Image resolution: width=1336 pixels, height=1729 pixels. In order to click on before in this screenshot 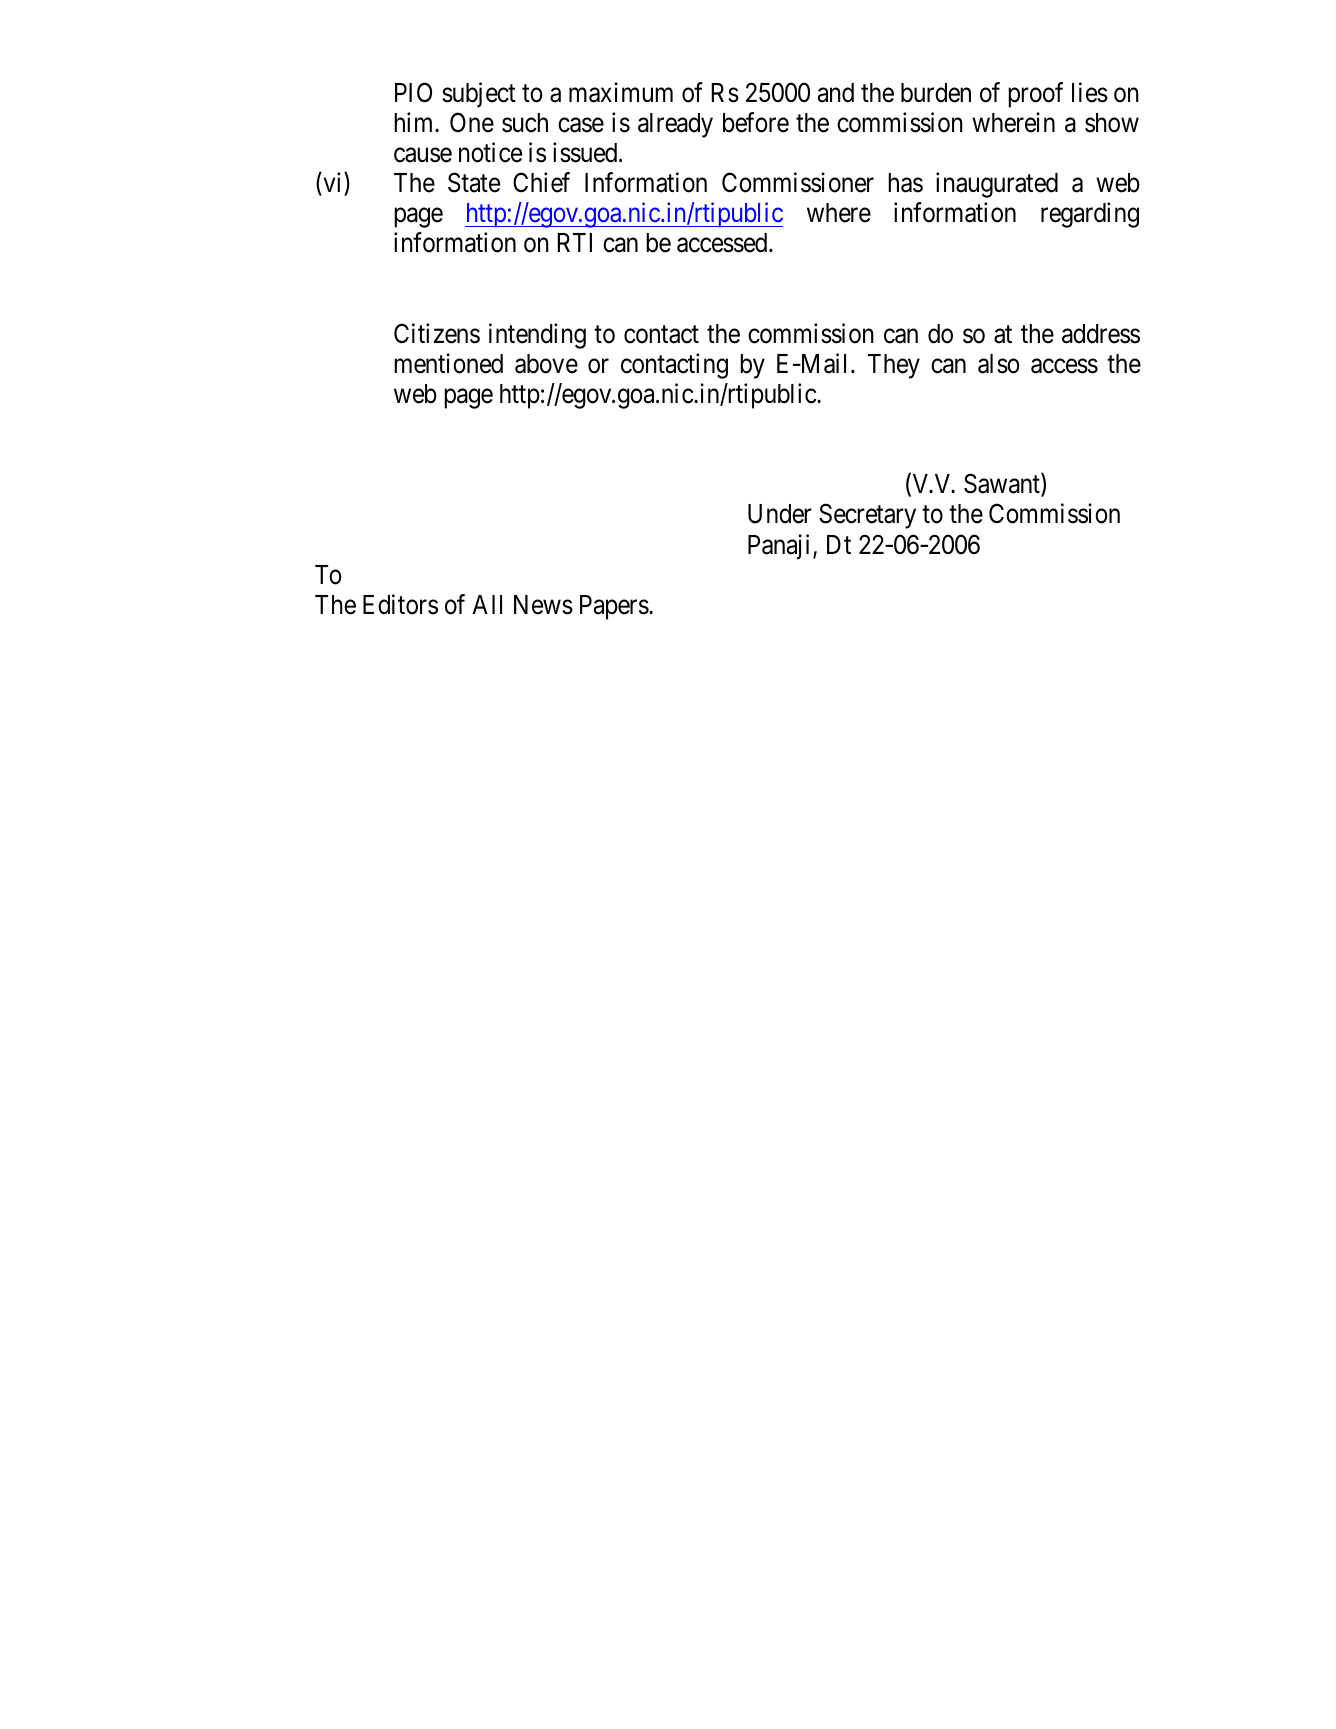, I will do `click(756, 122)`.
